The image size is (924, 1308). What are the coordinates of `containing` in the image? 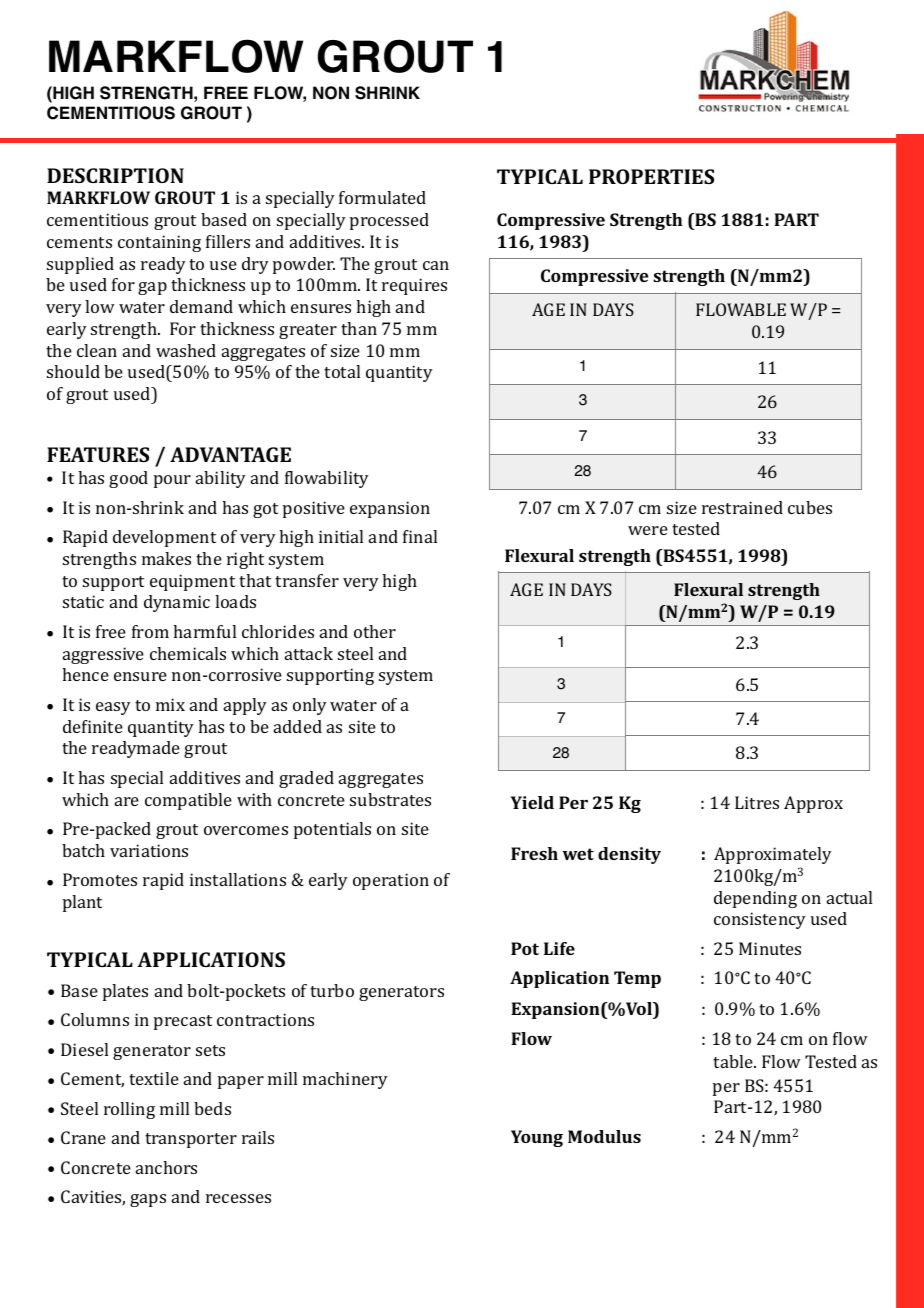 It's located at (159, 243).
